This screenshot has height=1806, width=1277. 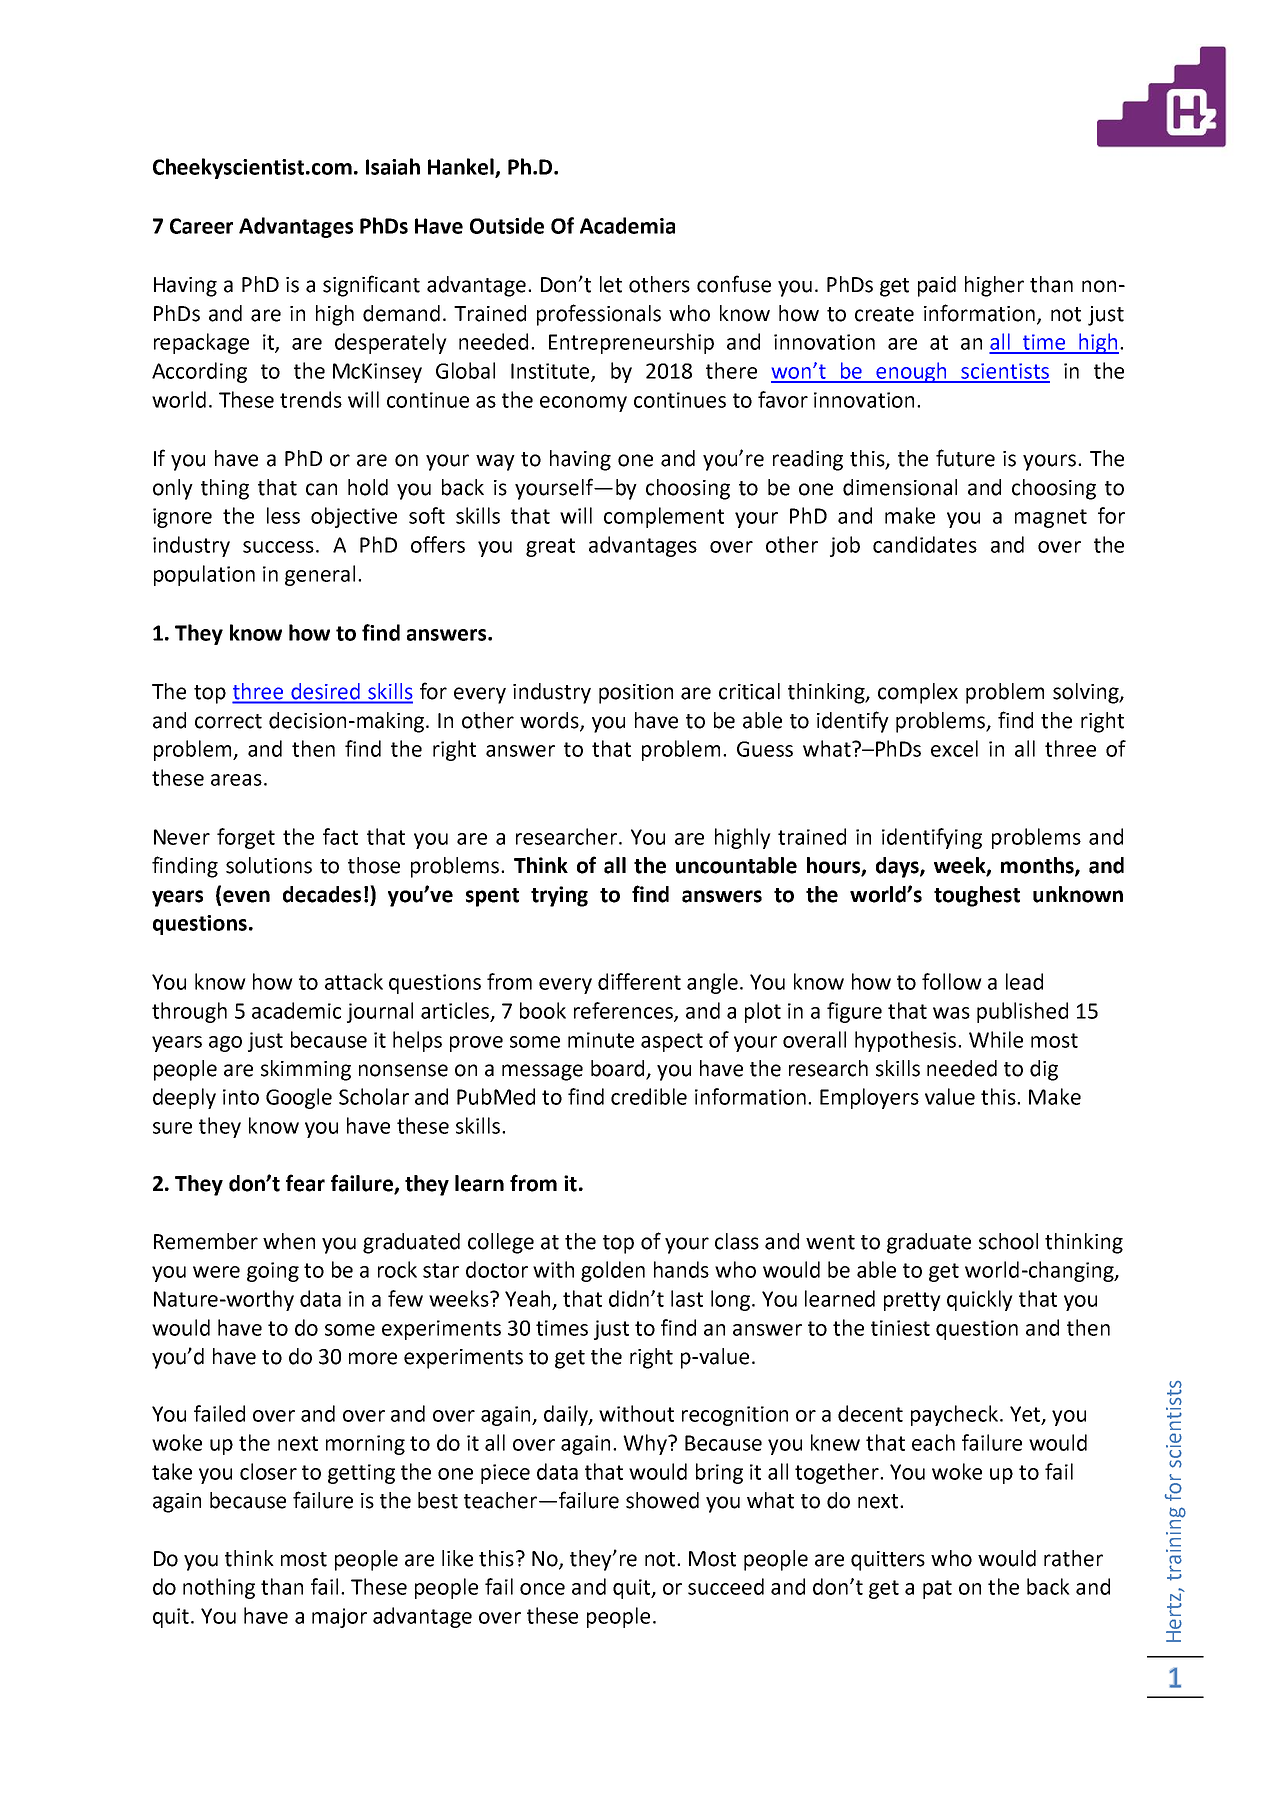 I want to click on toughest, so click(x=977, y=896).
